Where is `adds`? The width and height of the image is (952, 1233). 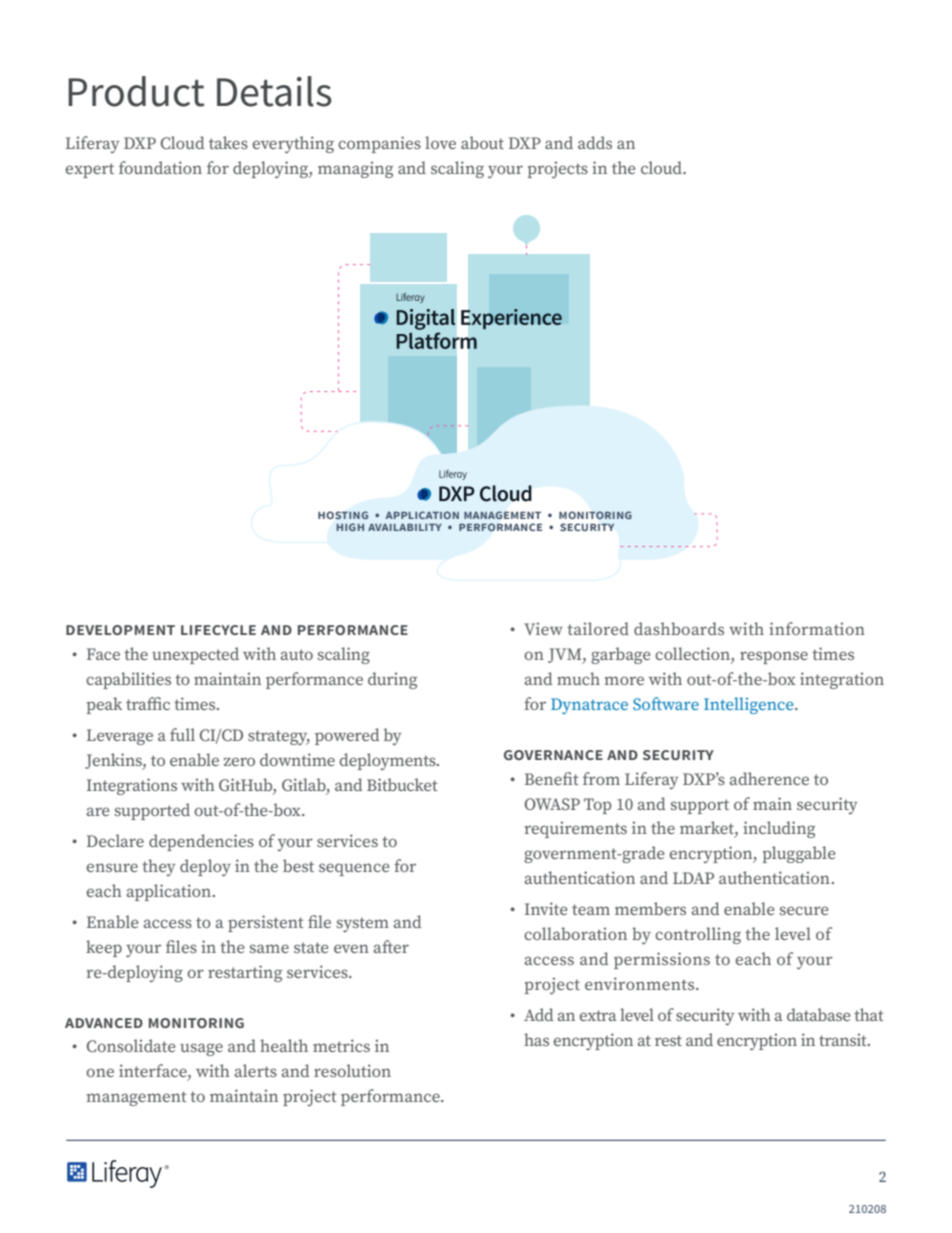
adds is located at coordinates (595, 142).
